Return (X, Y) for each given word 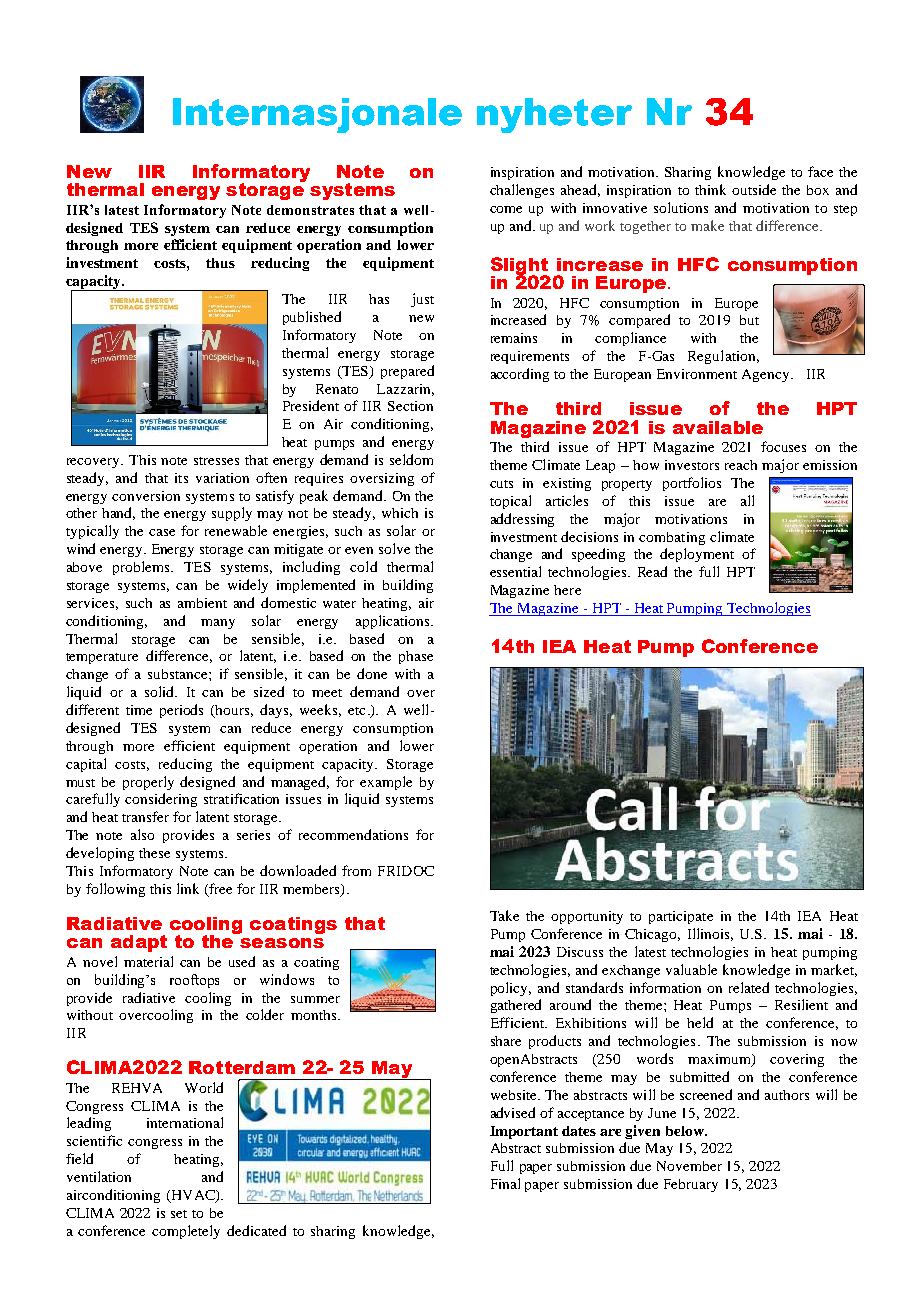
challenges (522, 191)
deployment (697, 555)
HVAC (193, 1196)
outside (754, 189)
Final (505, 1183)
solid (161, 691)
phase (416, 657)
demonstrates (310, 210)
